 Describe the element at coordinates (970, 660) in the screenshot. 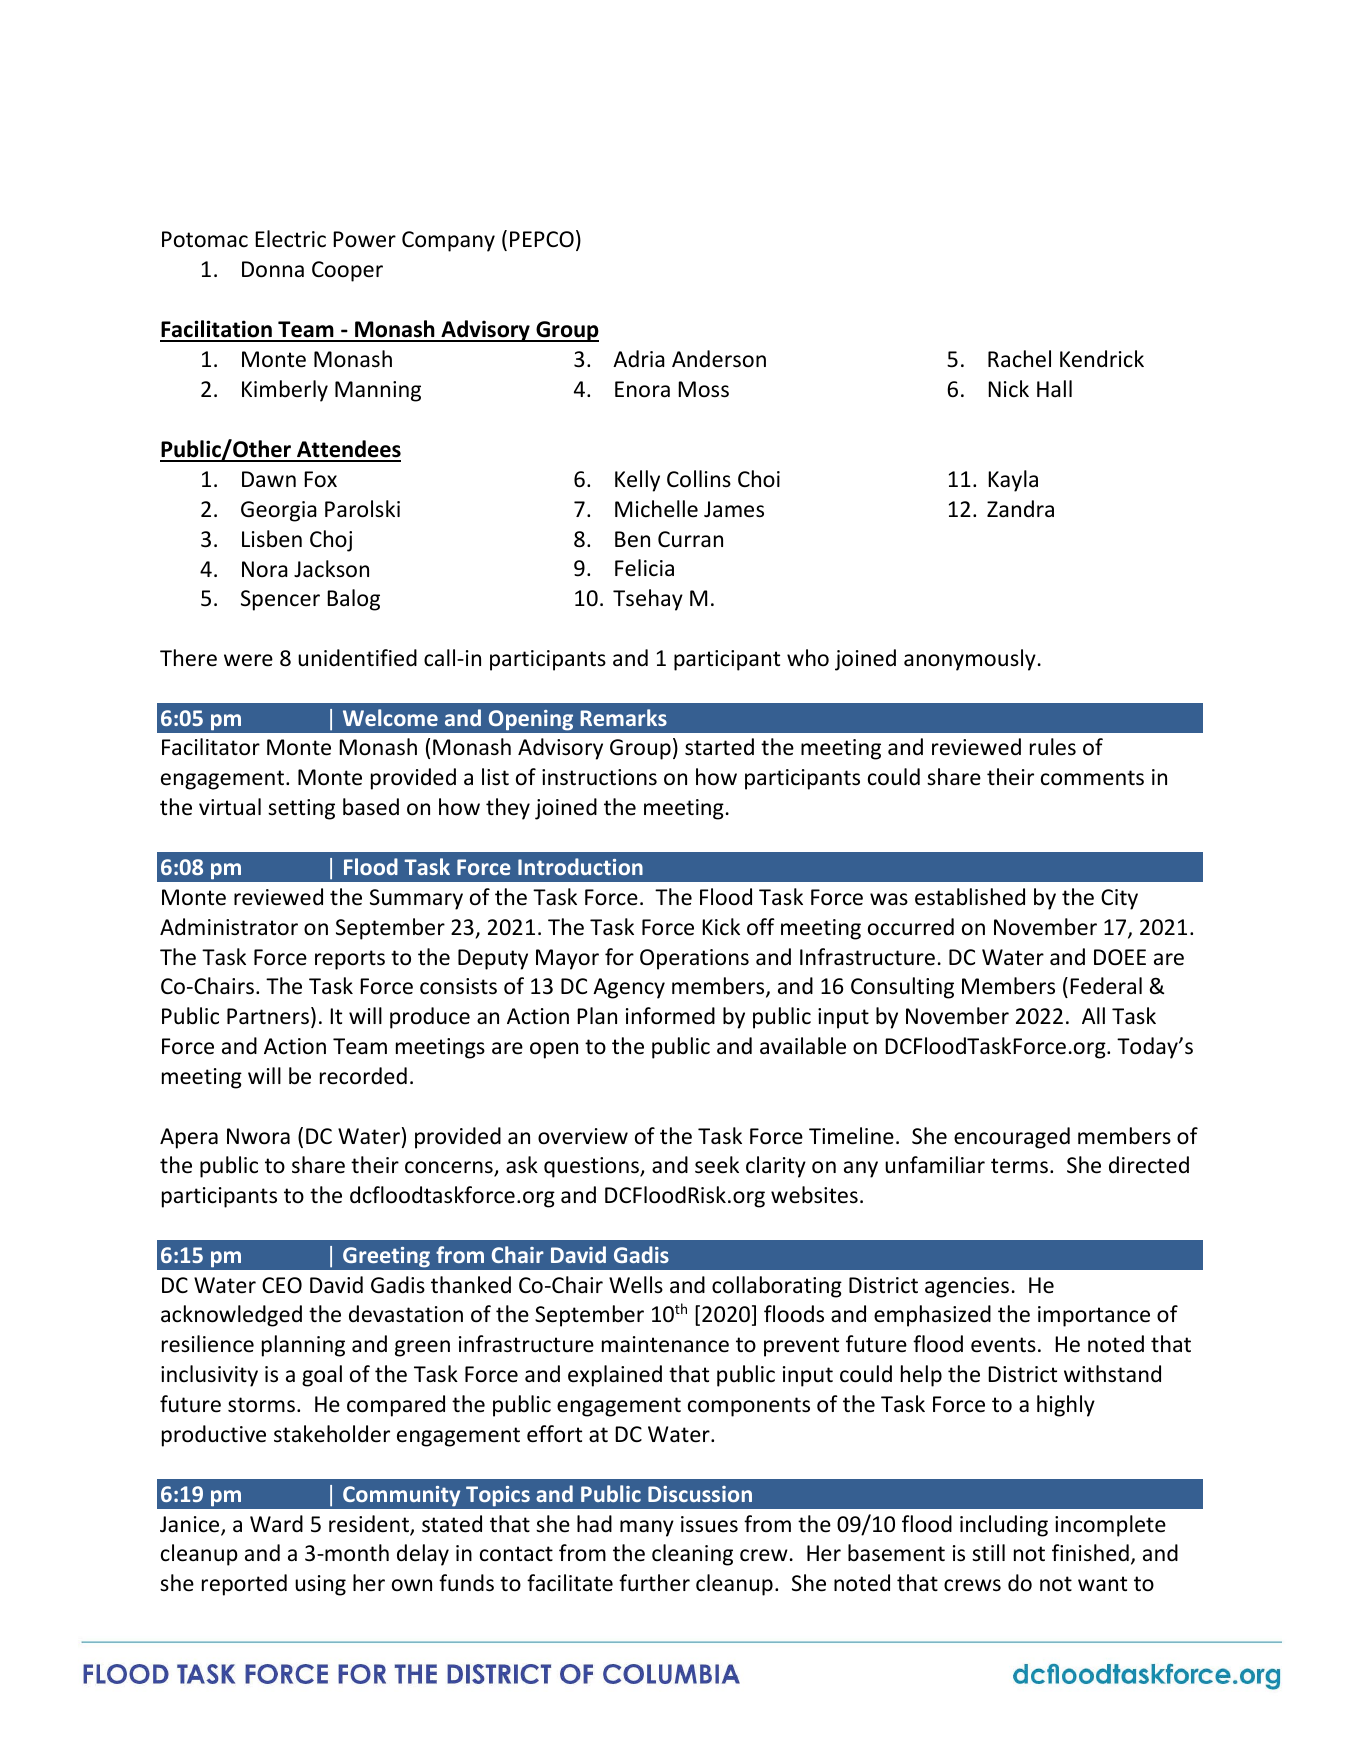

I see `anonymously` at that location.
